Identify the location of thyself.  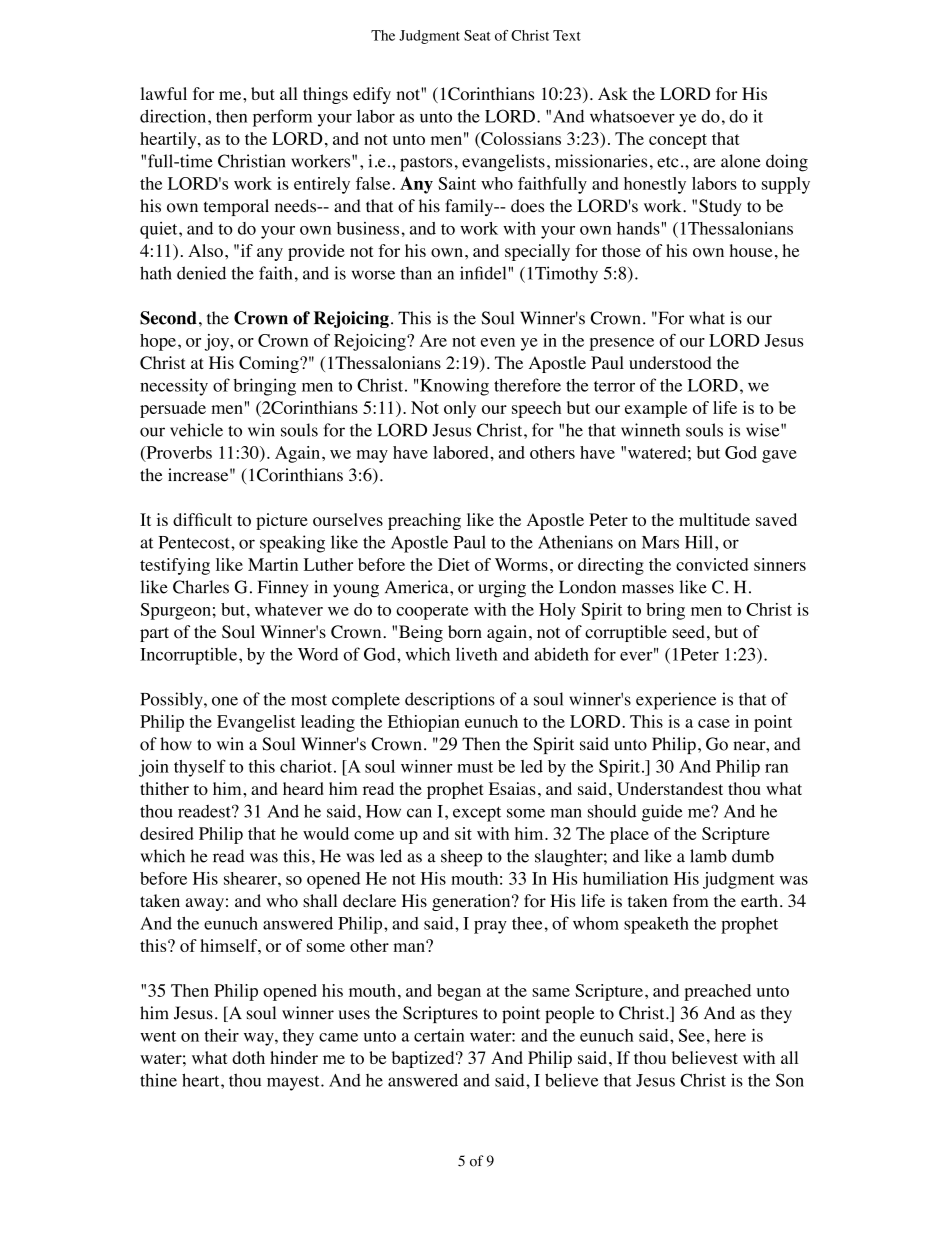
(200, 768).
